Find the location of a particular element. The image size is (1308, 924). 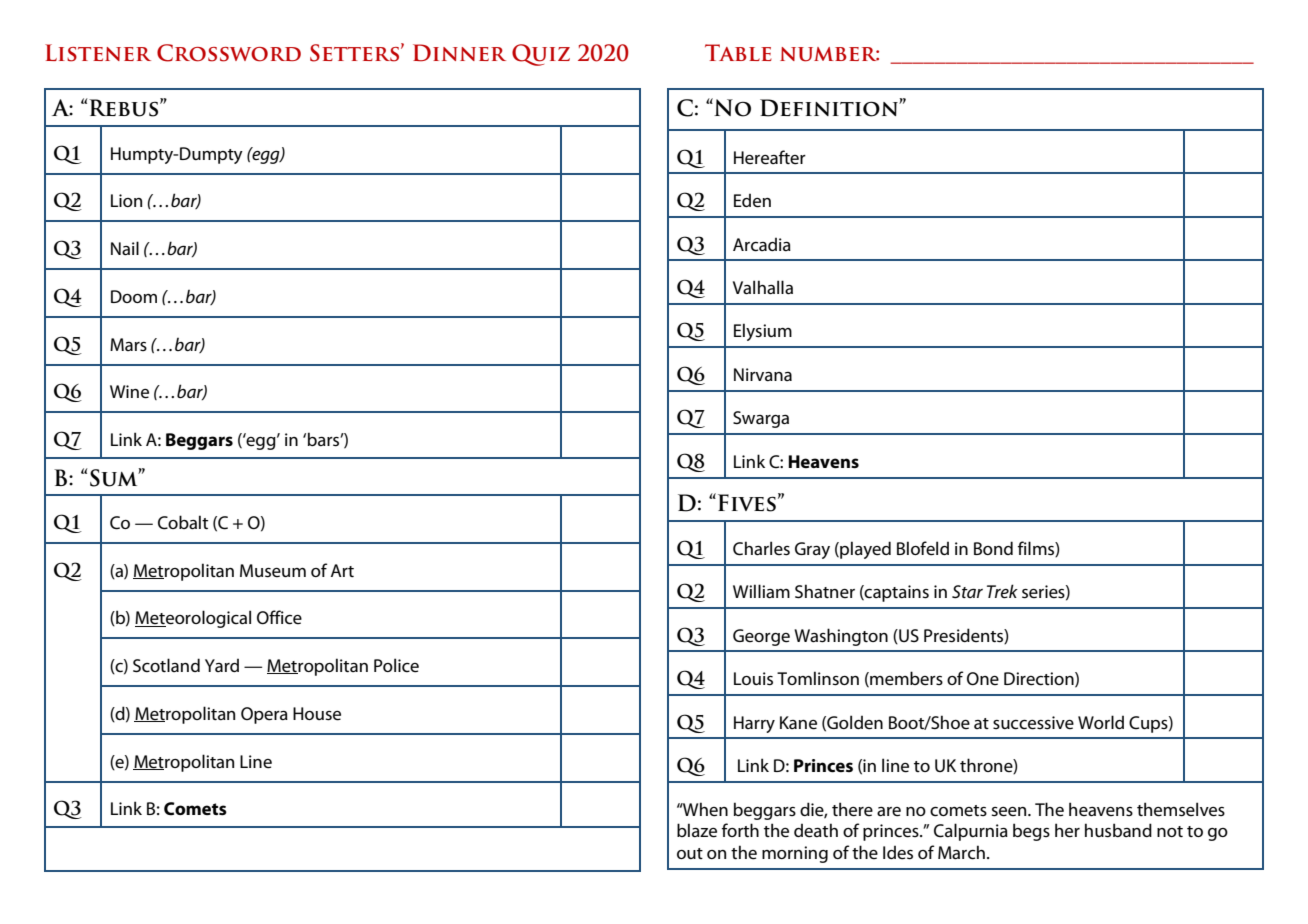

Opera is located at coordinates (264, 715).
